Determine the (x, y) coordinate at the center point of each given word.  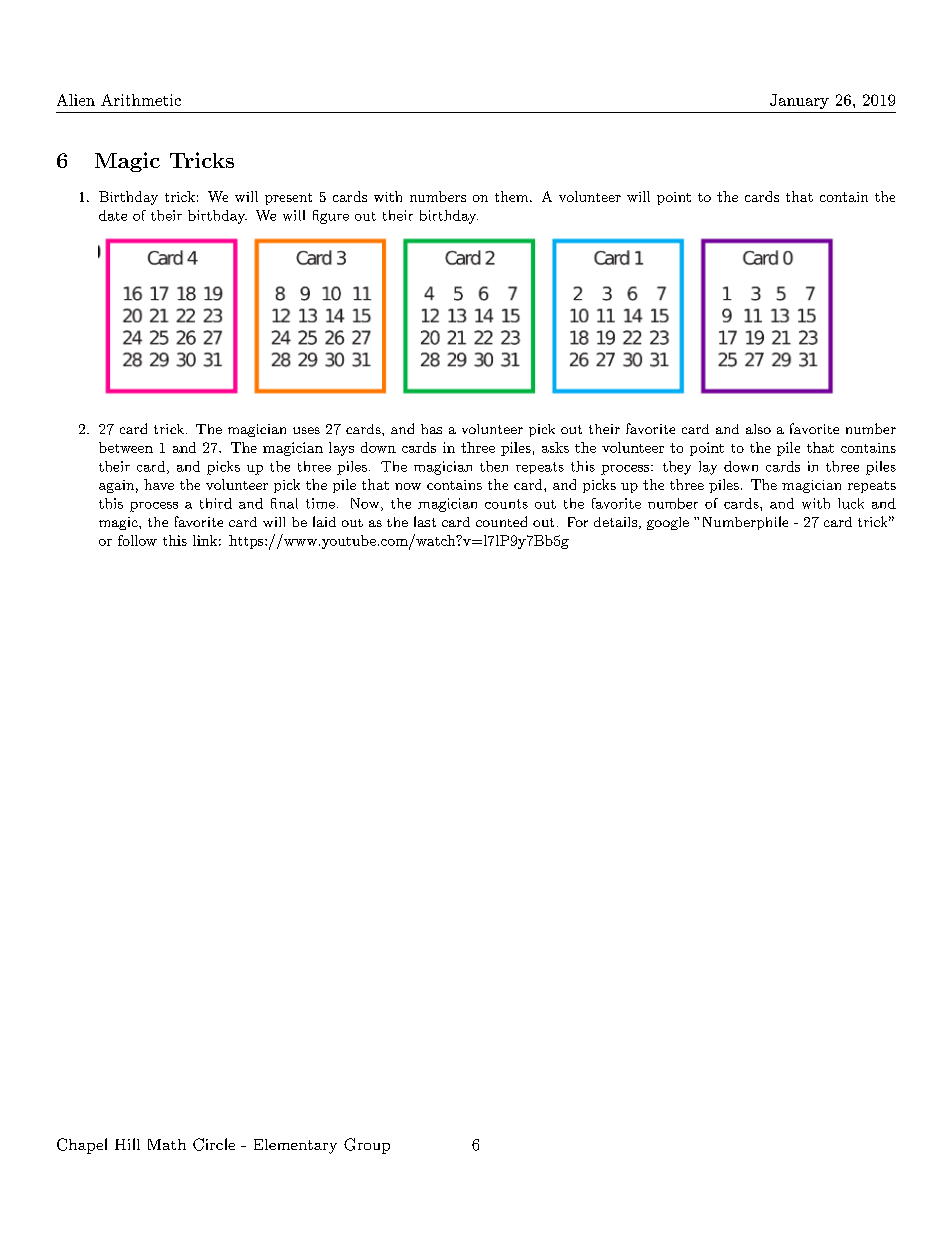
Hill (127, 1144)
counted (501, 521)
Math (167, 1144)
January (799, 101)
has (431, 429)
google (668, 523)
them (511, 196)
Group (367, 1146)
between (126, 447)
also (758, 429)
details (615, 522)
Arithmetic (141, 100)
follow (137, 540)
